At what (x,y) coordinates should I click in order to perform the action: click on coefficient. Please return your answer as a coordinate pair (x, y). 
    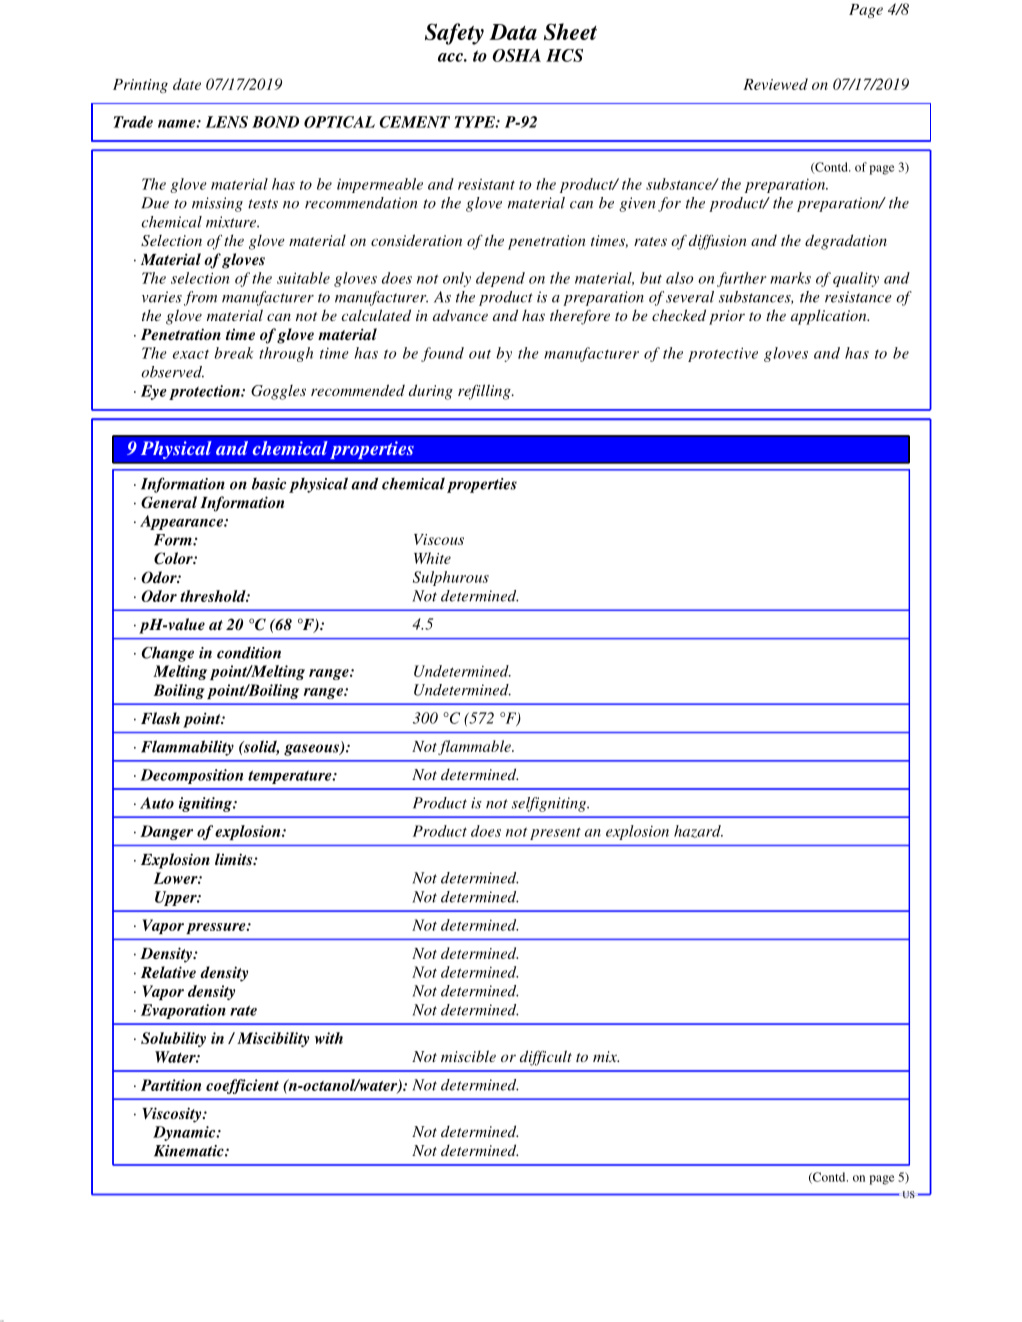
    Looking at the image, I should click on (242, 1086).
